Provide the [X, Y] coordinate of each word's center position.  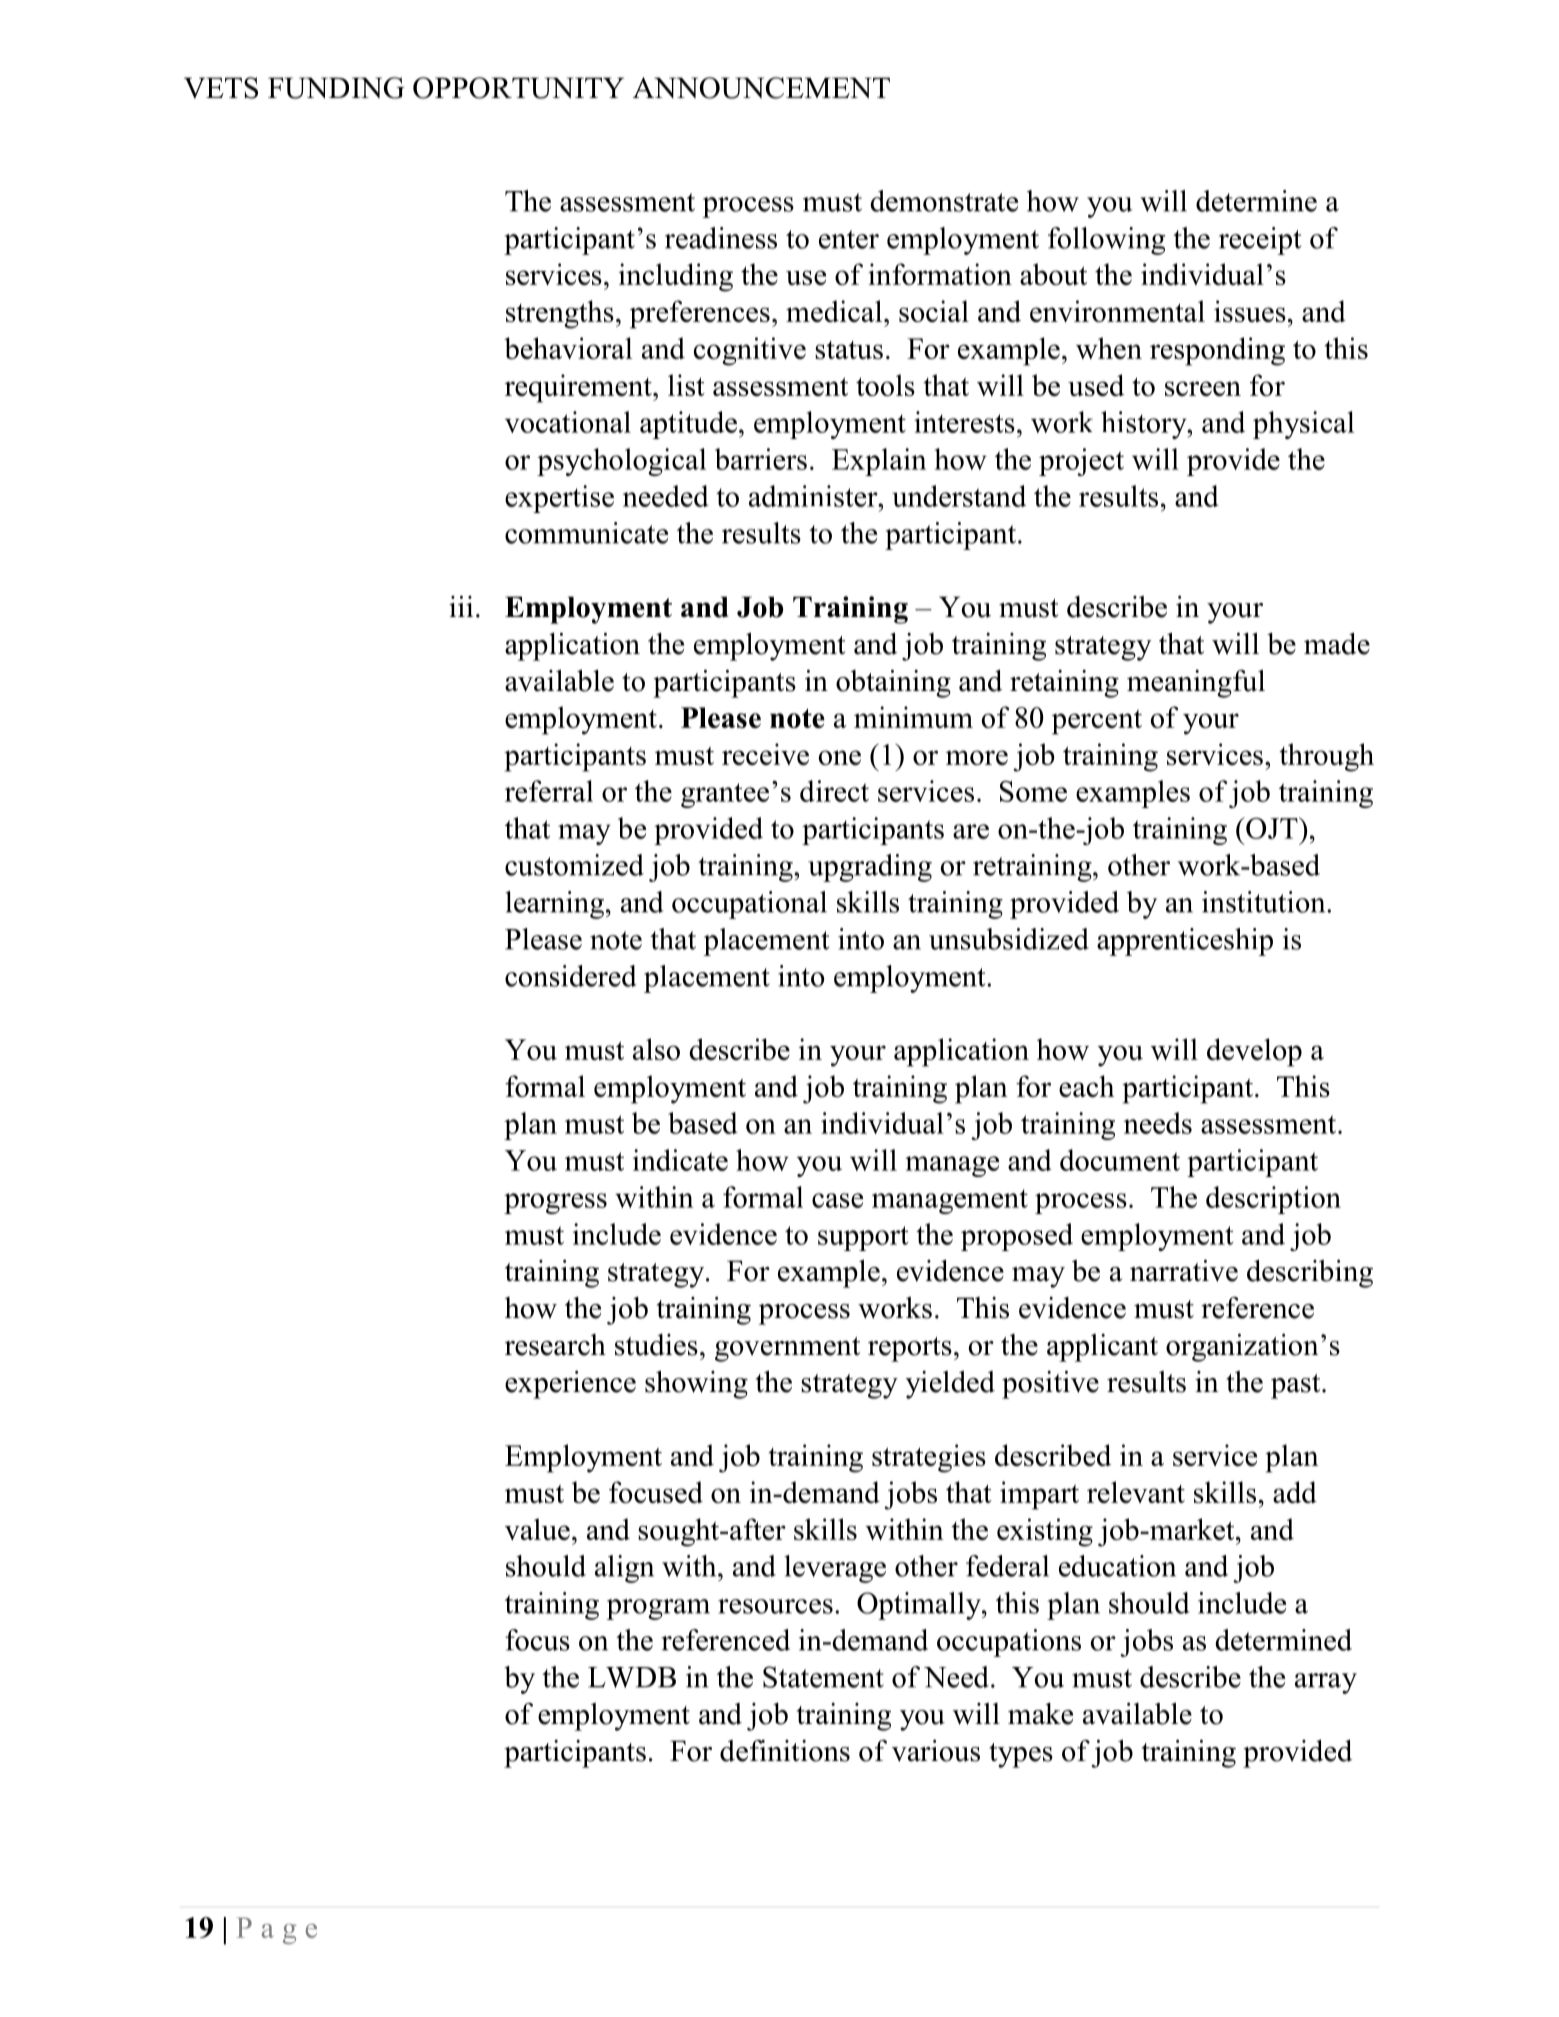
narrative [1184, 1271]
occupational [749, 905]
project [1081, 462]
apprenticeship [1185, 942]
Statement [823, 1677]
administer [814, 496]
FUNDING [336, 88]
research [555, 1345]
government [787, 1349]
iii [461, 606]
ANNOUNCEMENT [761, 88]
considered [571, 976]
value [537, 1529]
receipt [1260, 241]
